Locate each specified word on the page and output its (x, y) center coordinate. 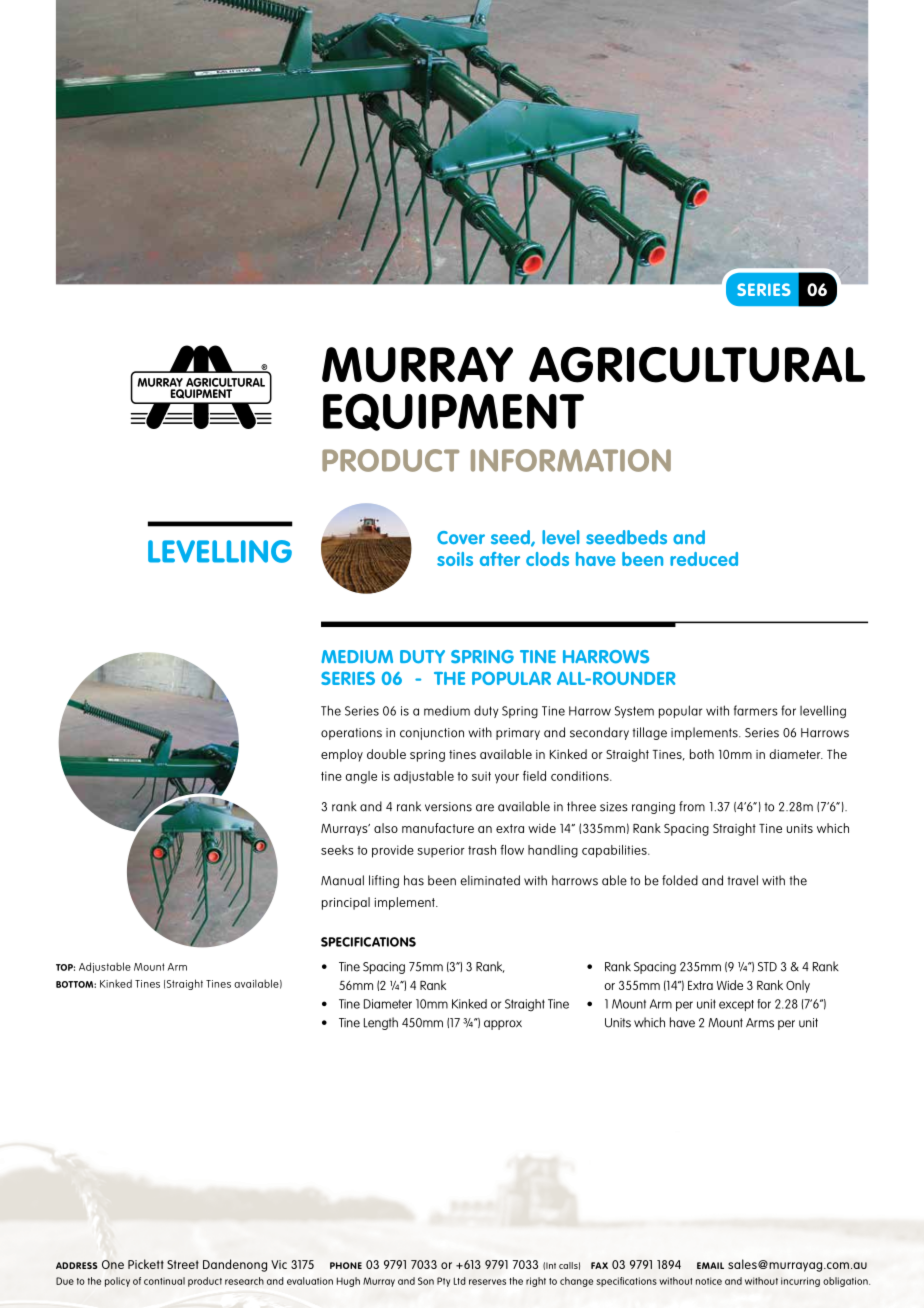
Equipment (453, 412)
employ (342, 755)
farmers (756, 710)
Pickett (146, 1264)
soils (455, 559)
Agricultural (697, 365)
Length (381, 1023)
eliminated (490, 880)
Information (571, 460)
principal (346, 903)
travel (742, 880)
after (500, 559)
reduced (704, 559)
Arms (760, 1023)
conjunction (432, 734)
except (736, 1005)
